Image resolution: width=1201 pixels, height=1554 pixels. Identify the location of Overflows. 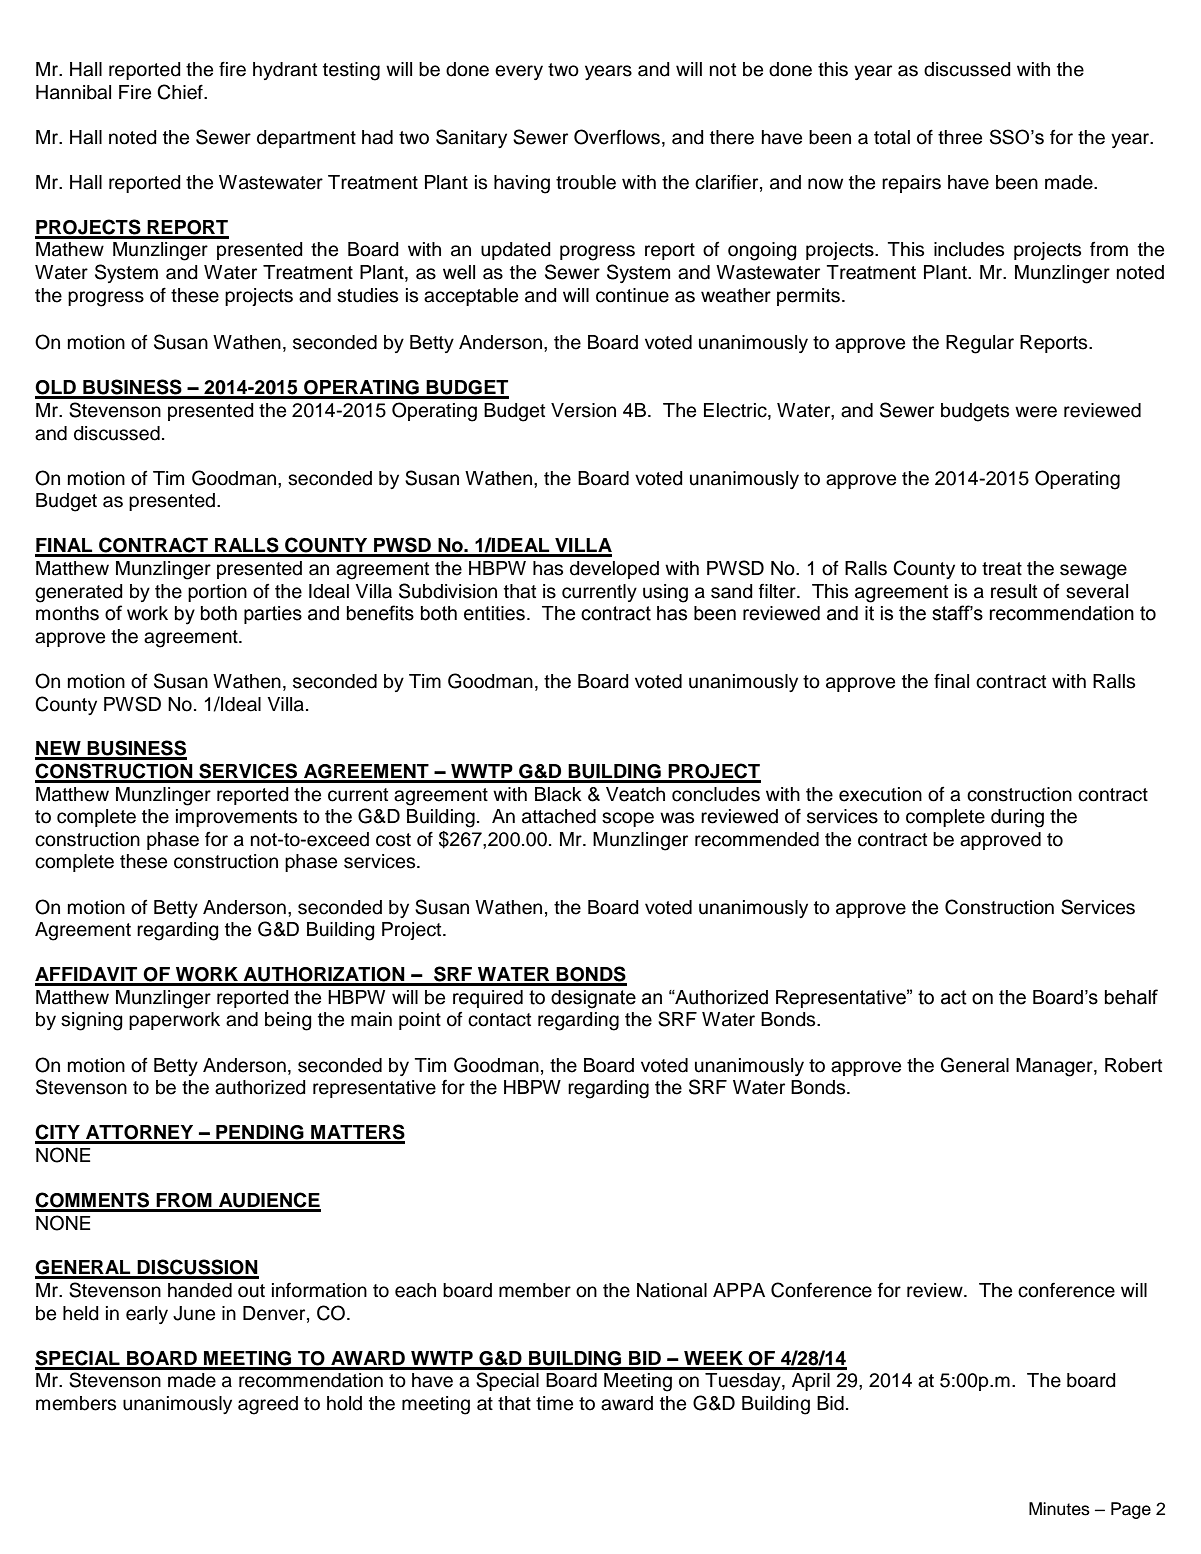
(617, 137).
